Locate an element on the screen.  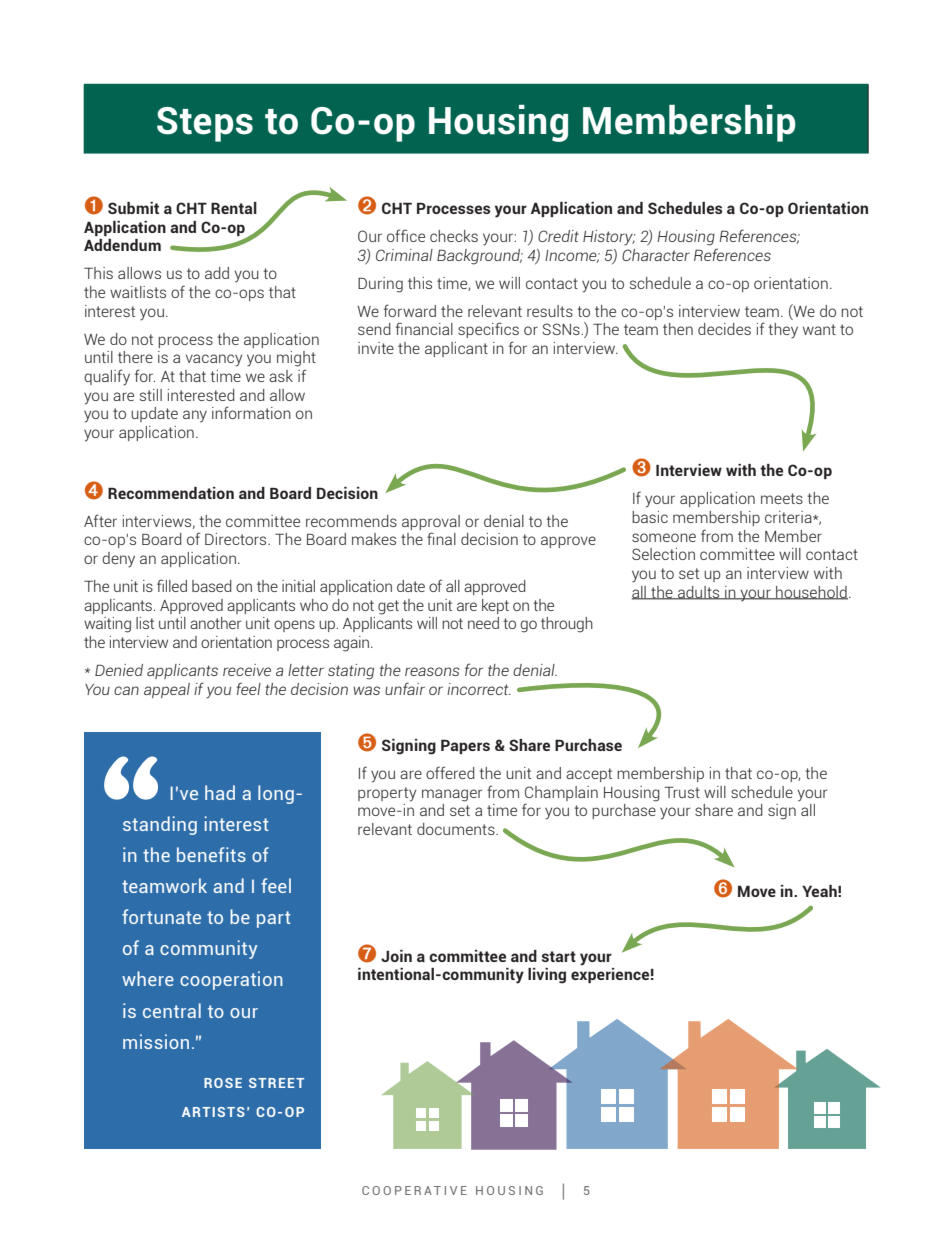
checks is located at coordinates (454, 236).
